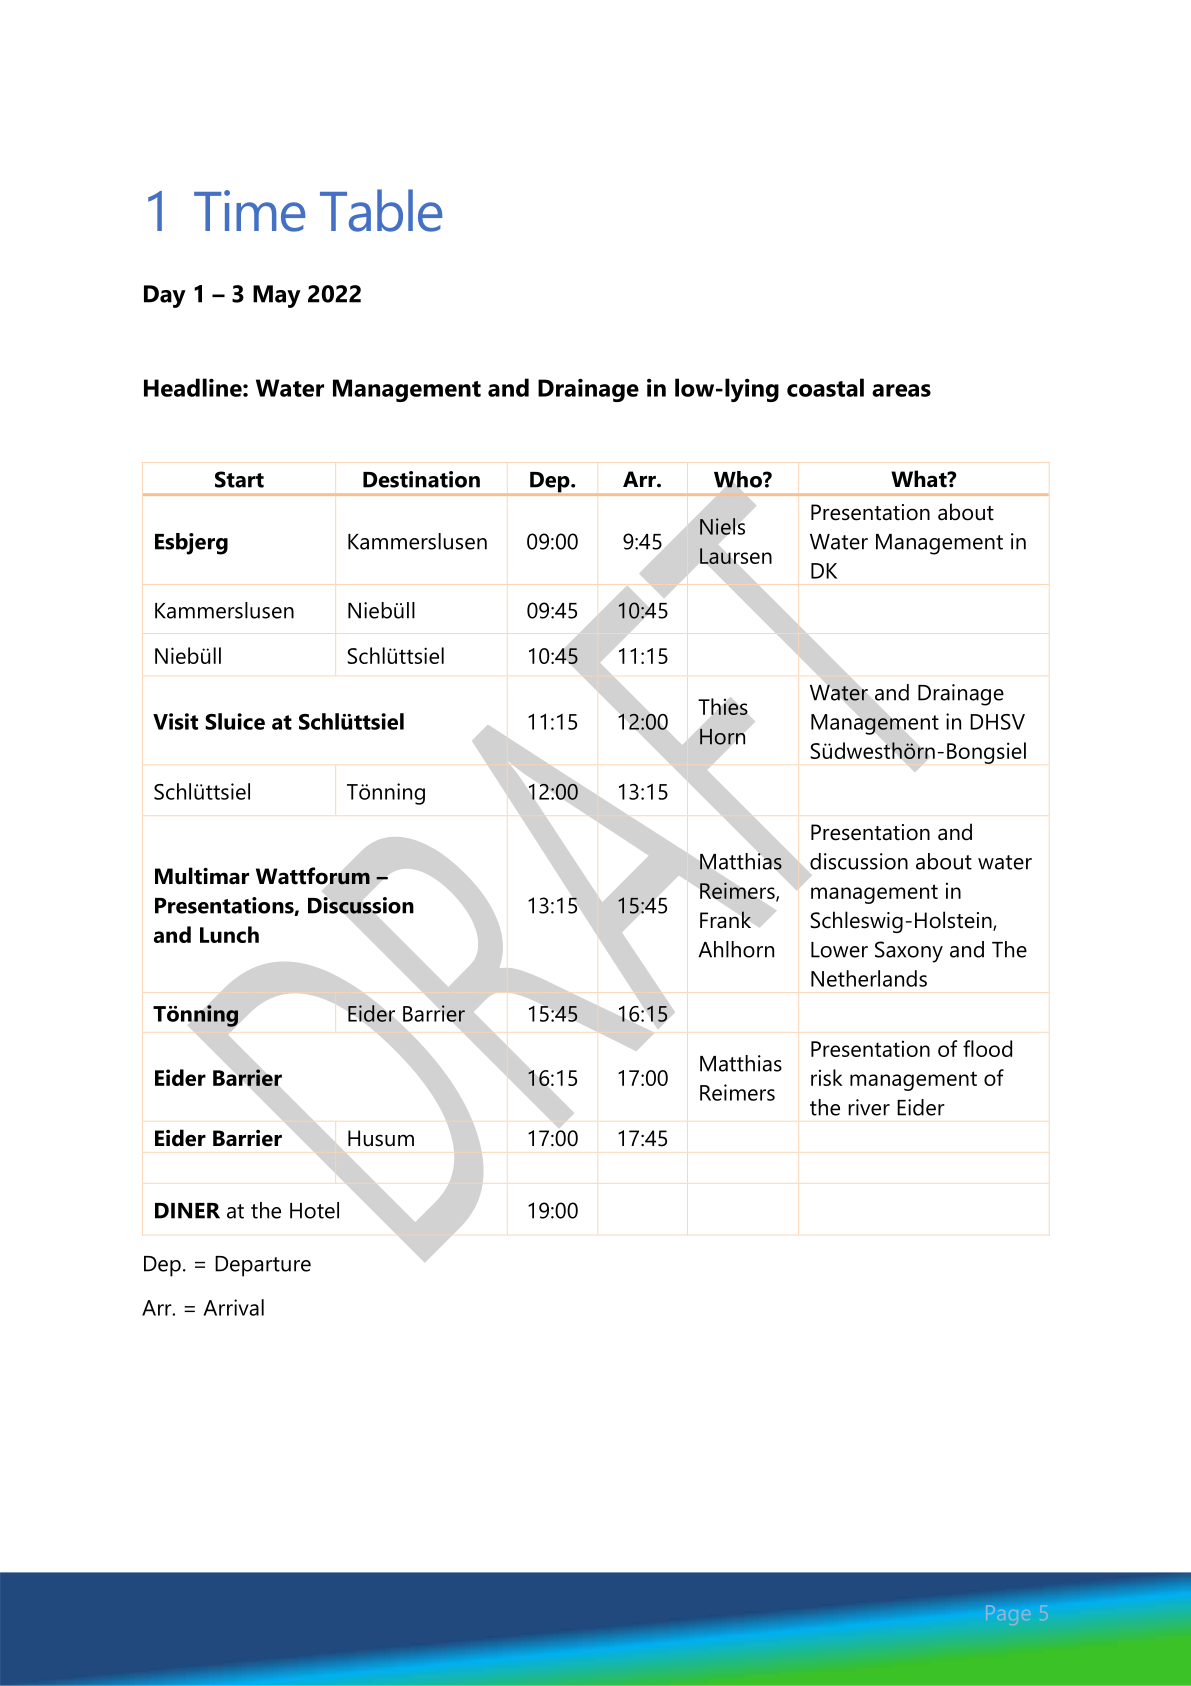 Image resolution: width=1191 pixels, height=1686 pixels. Describe the element at coordinates (381, 210) in the page. I see `Table` at that location.
